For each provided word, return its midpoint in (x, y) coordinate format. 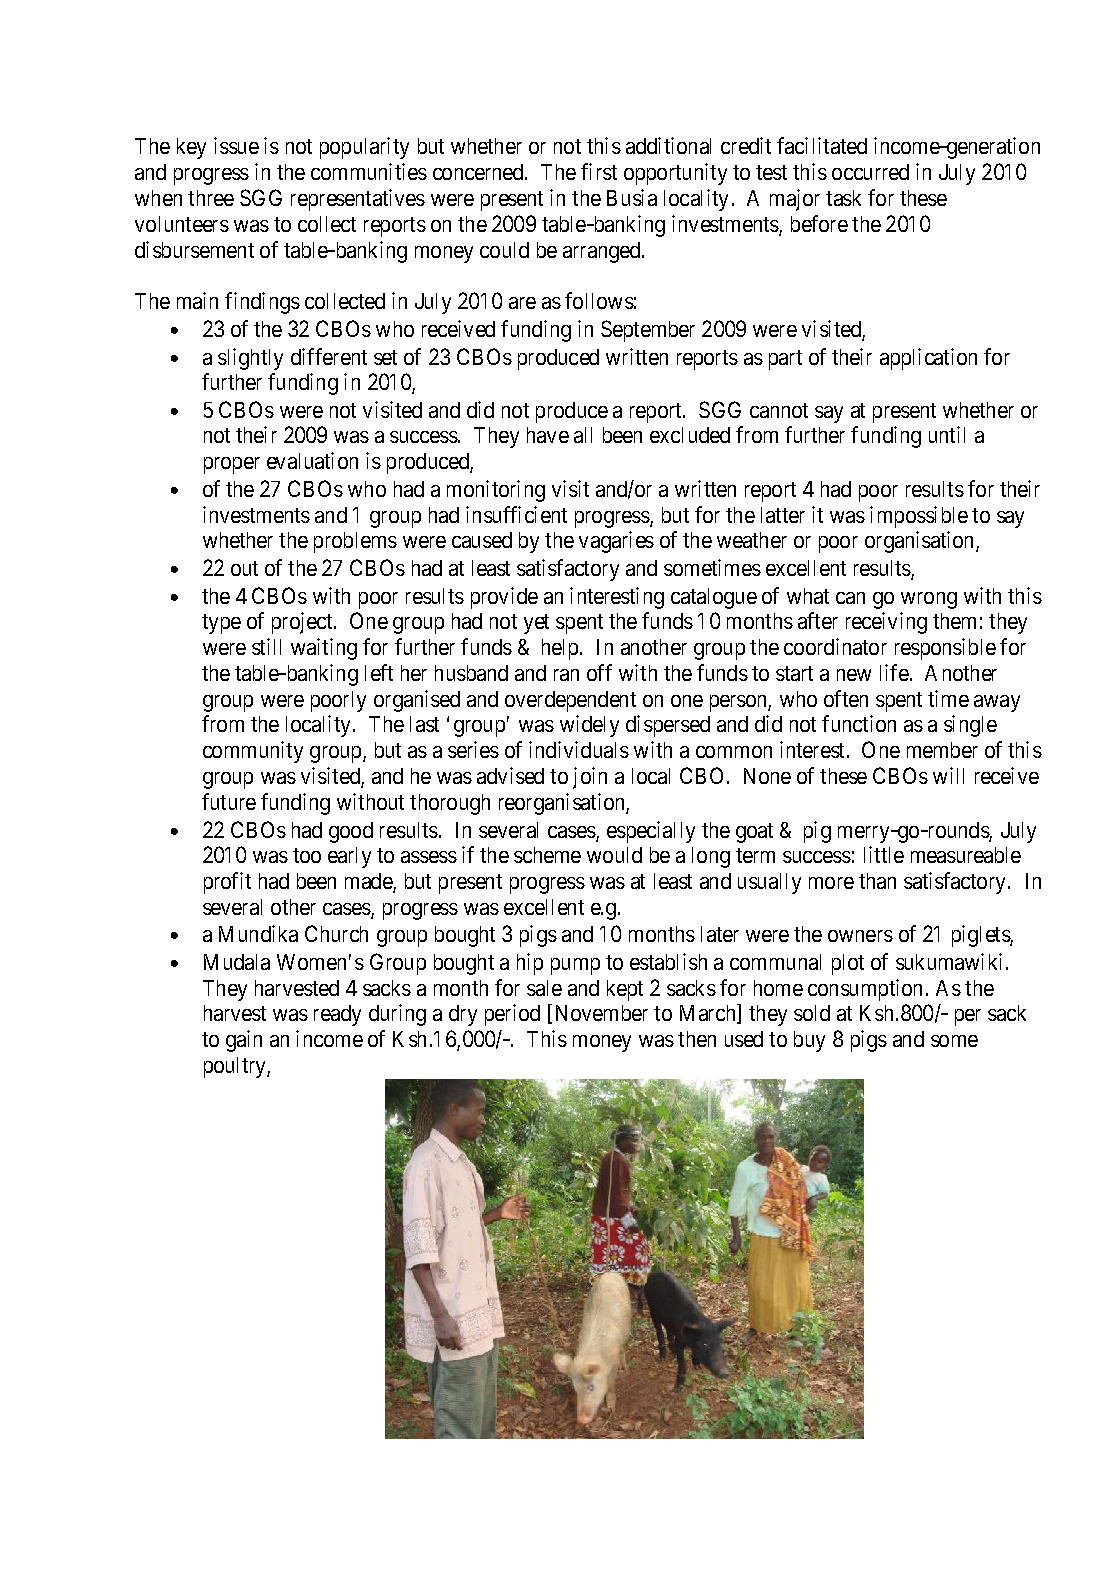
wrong (929, 600)
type (221, 624)
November (602, 1013)
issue (236, 145)
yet (536, 624)
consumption (865, 990)
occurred (870, 172)
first (599, 171)
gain (244, 1041)
